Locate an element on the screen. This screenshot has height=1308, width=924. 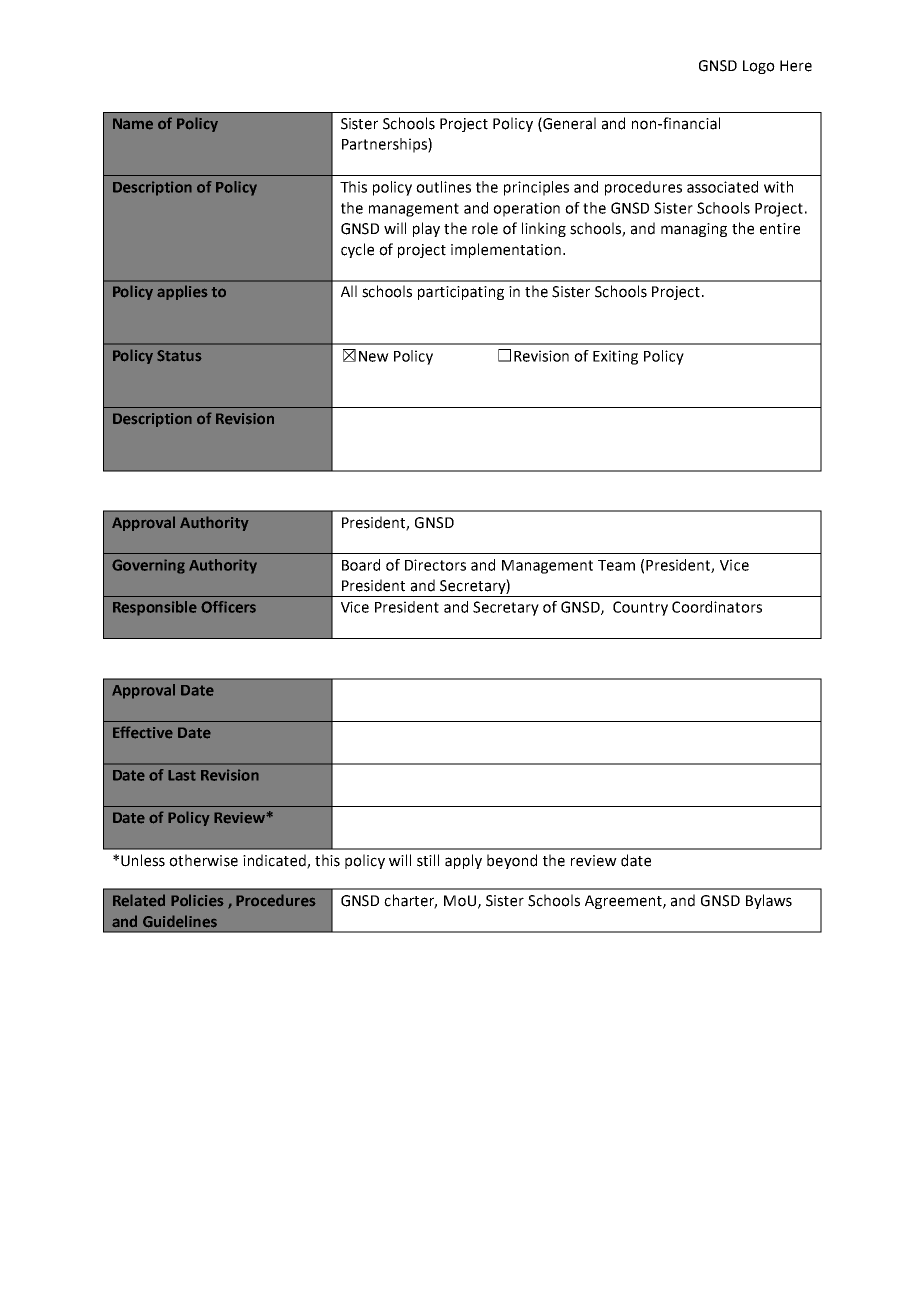
Policies is located at coordinates (197, 900).
